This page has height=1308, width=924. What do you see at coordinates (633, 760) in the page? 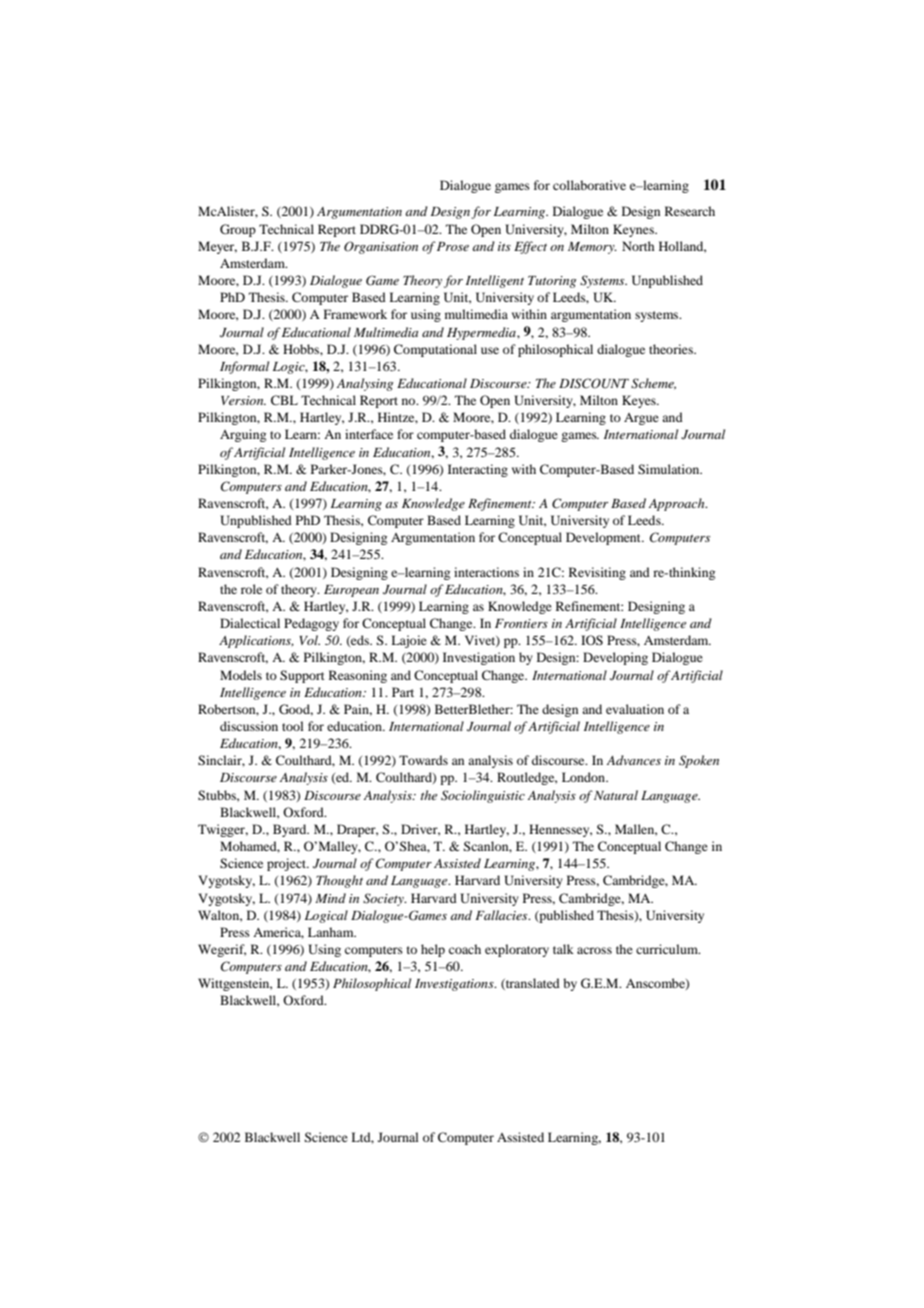
I see `Advances` at bounding box center [633, 760].
